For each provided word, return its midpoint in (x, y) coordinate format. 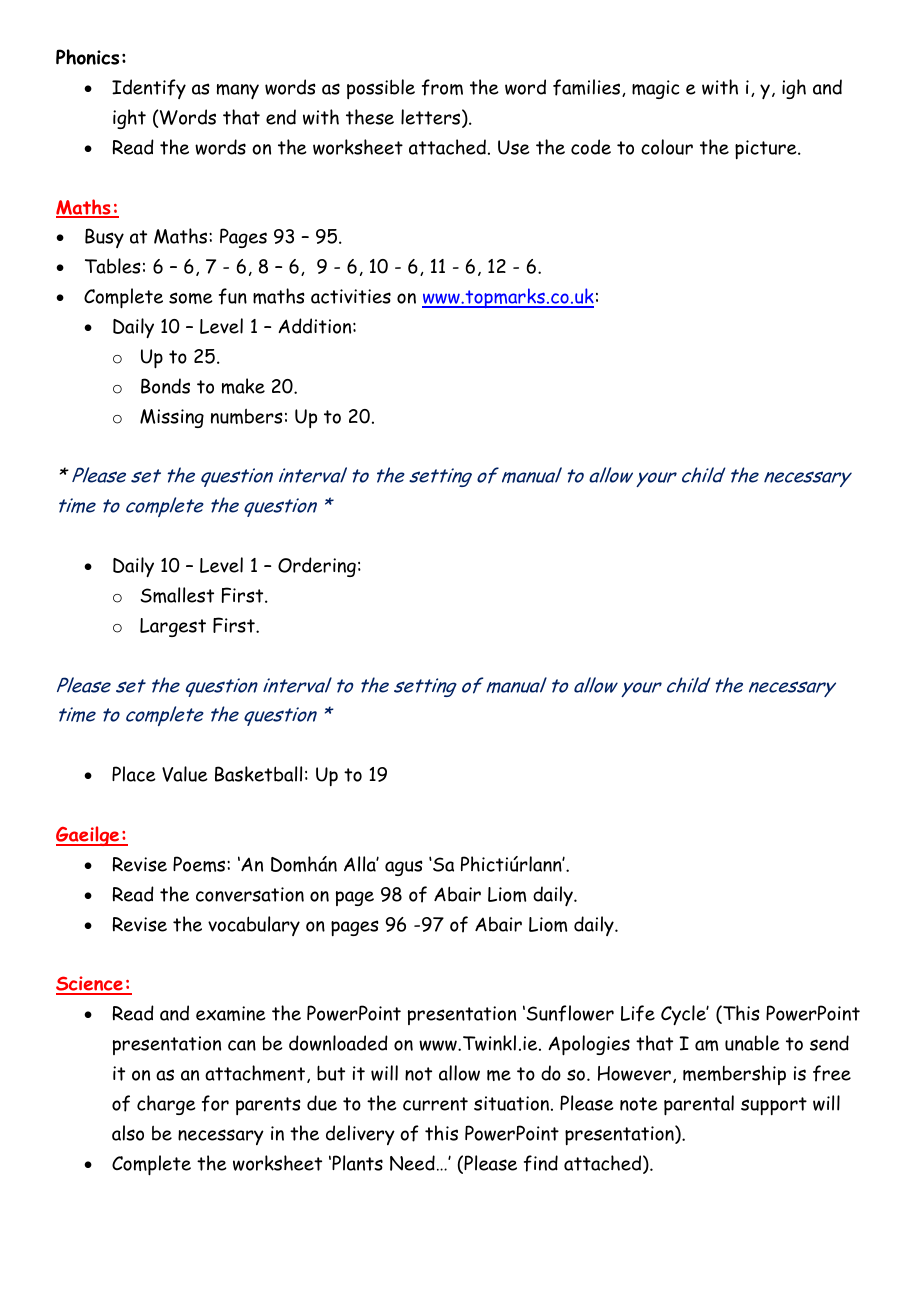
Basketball (258, 774)
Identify (149, 89)
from (442, 87)
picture (767, 149)
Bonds (165, 386)
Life (638, 1013)
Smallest (177, 595)
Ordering (317, 567)
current (435, 1104)
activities (351, 296)
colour (667, 147)
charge (166, 1105)
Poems (200, 864)
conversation (250, 894)
